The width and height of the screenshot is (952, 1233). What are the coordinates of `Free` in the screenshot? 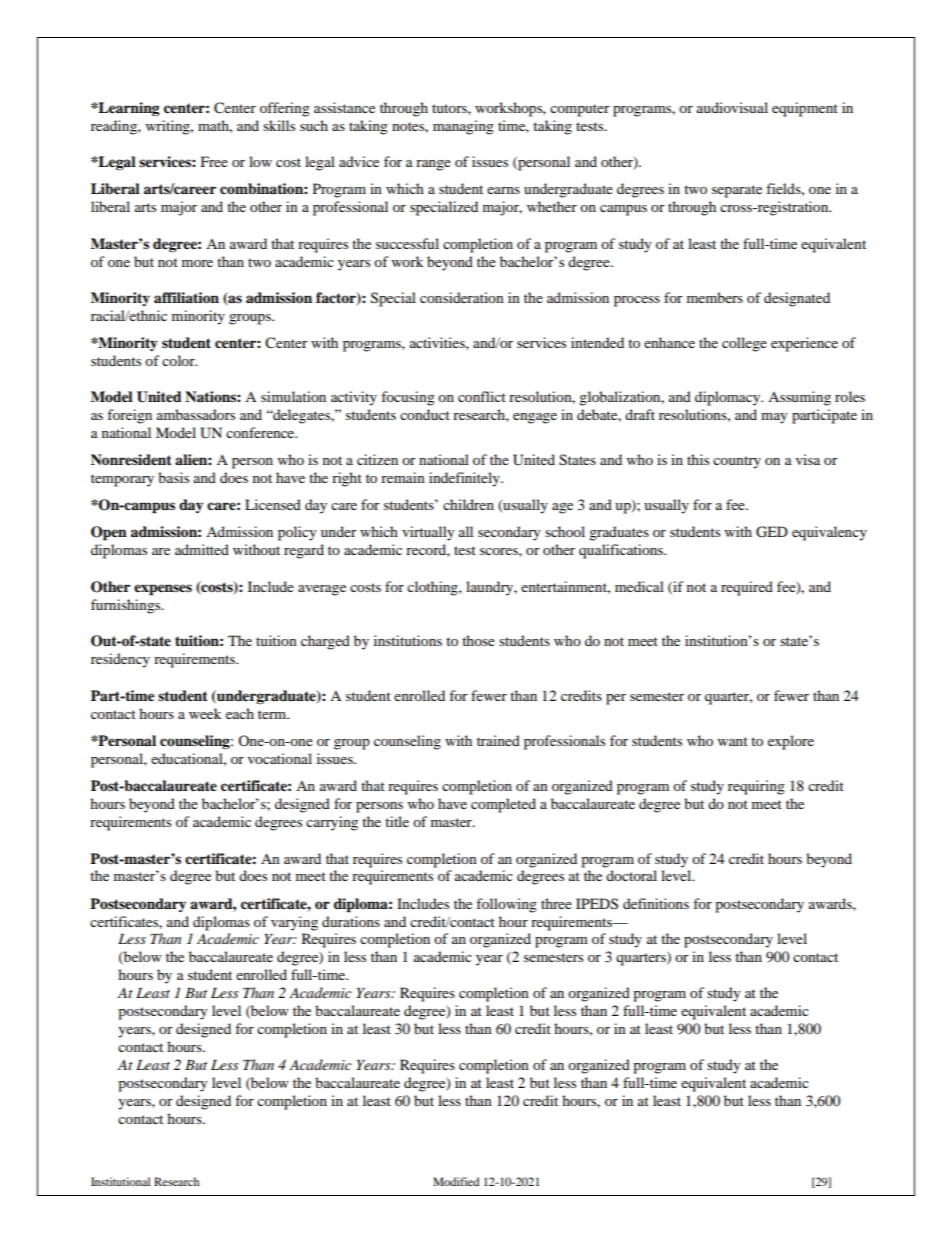 It's located at (214, 161).
